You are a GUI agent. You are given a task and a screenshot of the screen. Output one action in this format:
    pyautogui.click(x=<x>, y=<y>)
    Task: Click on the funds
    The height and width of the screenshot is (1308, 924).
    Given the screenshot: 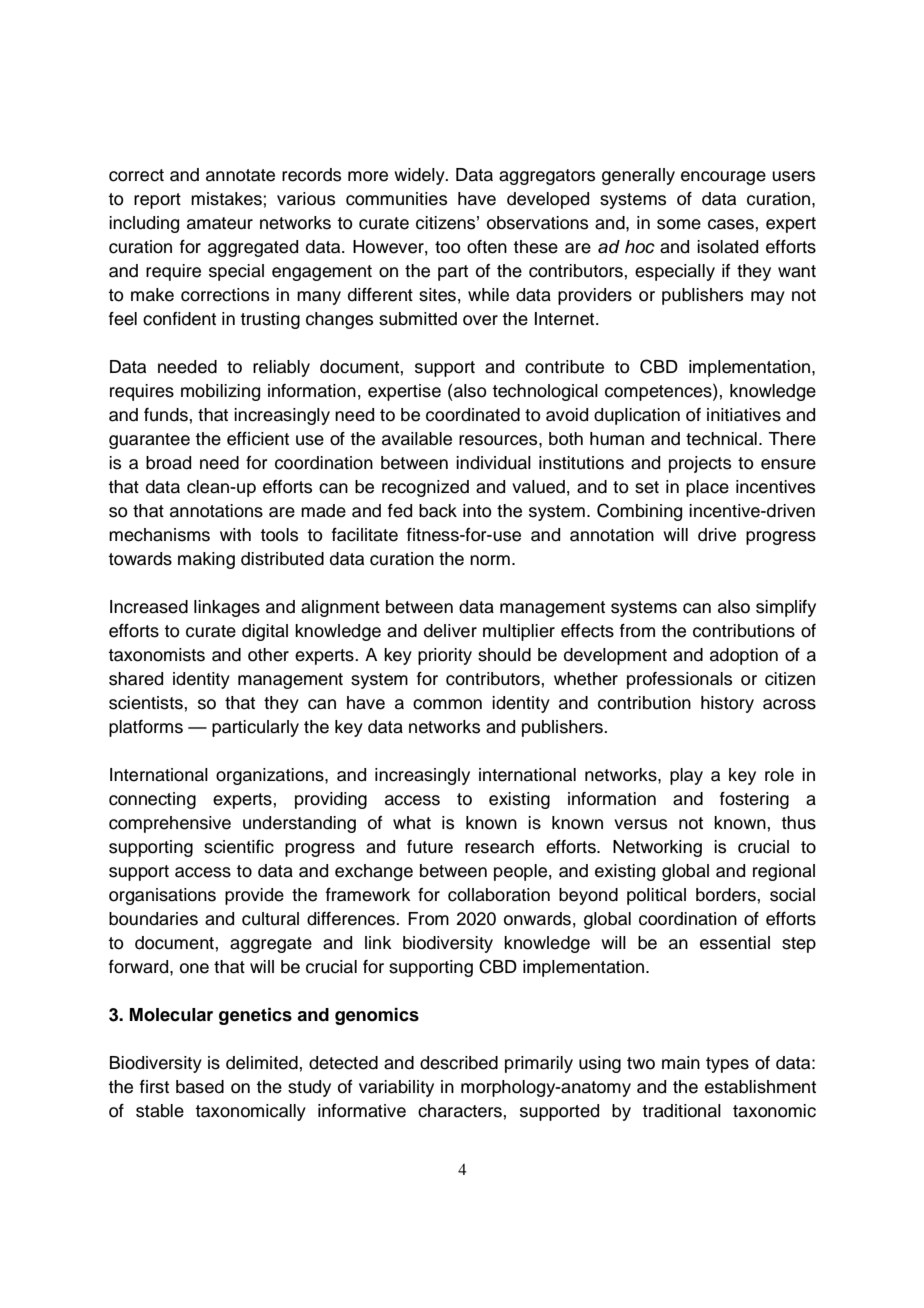 What is the action you would take?
    pyautogui.click(x=166, y=415)
